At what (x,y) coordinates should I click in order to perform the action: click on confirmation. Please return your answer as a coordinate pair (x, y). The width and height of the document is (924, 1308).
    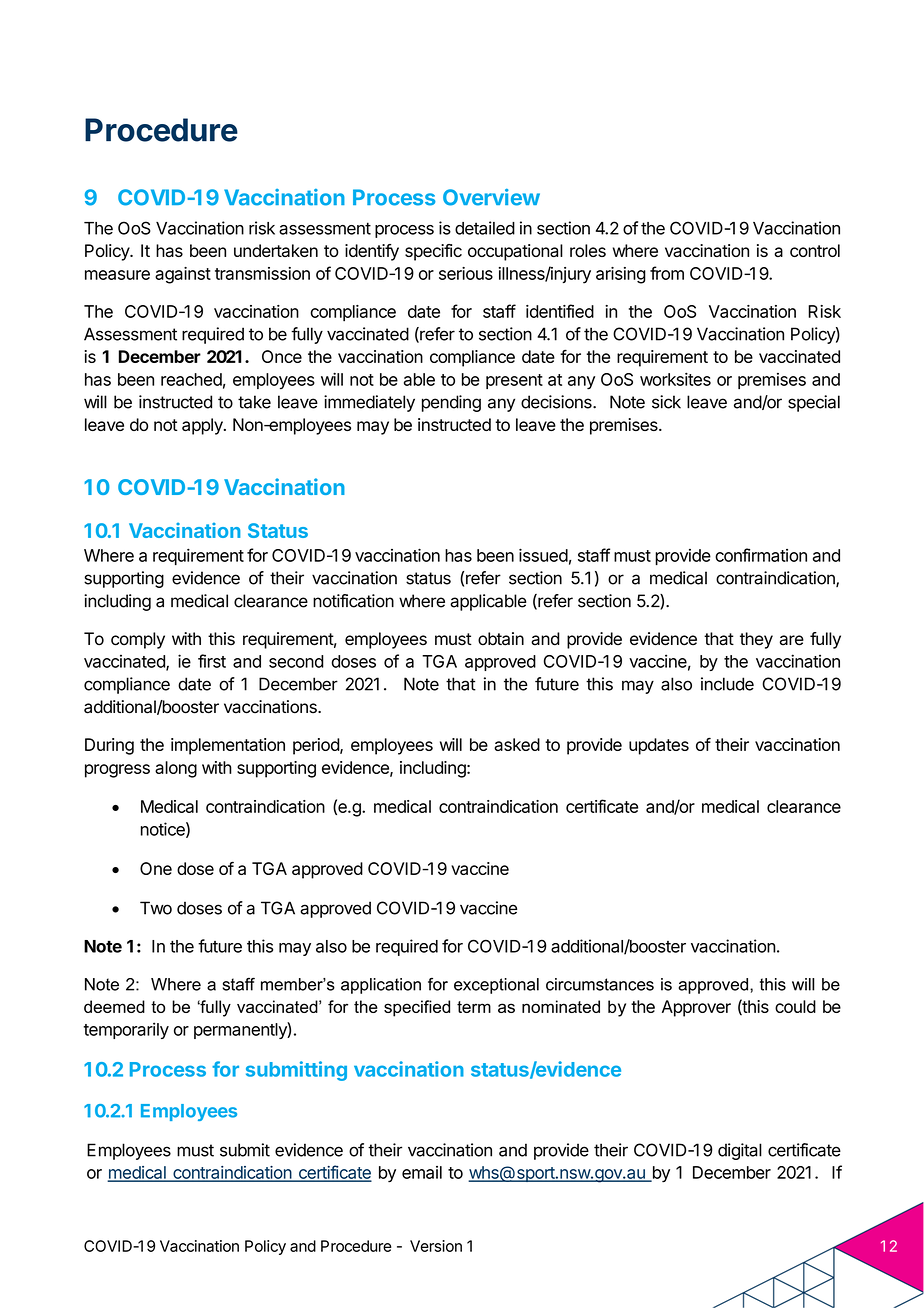
    Looking at the image, I should click on (761, 555).
